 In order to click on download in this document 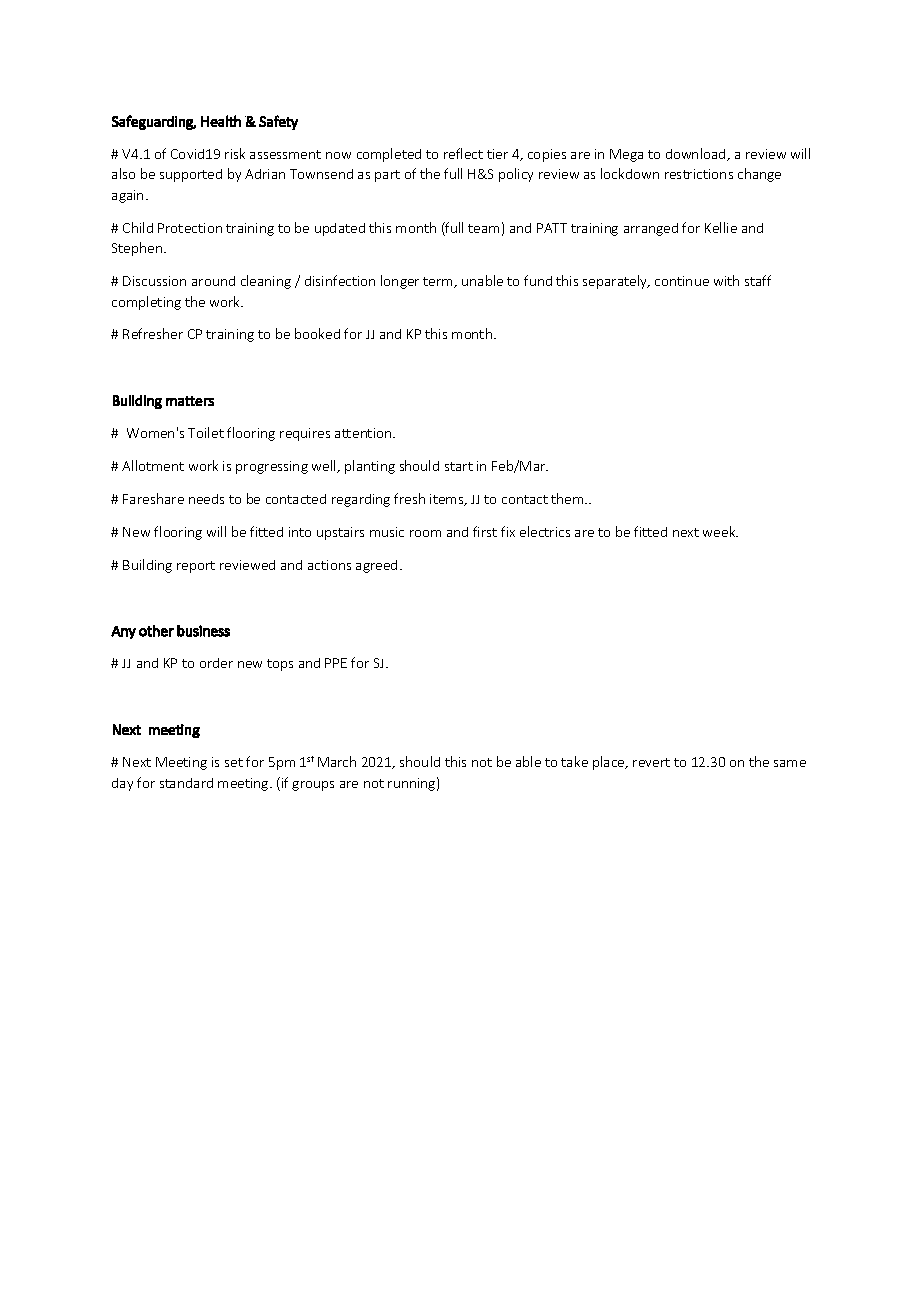, I will do `click(697, 154)`.
